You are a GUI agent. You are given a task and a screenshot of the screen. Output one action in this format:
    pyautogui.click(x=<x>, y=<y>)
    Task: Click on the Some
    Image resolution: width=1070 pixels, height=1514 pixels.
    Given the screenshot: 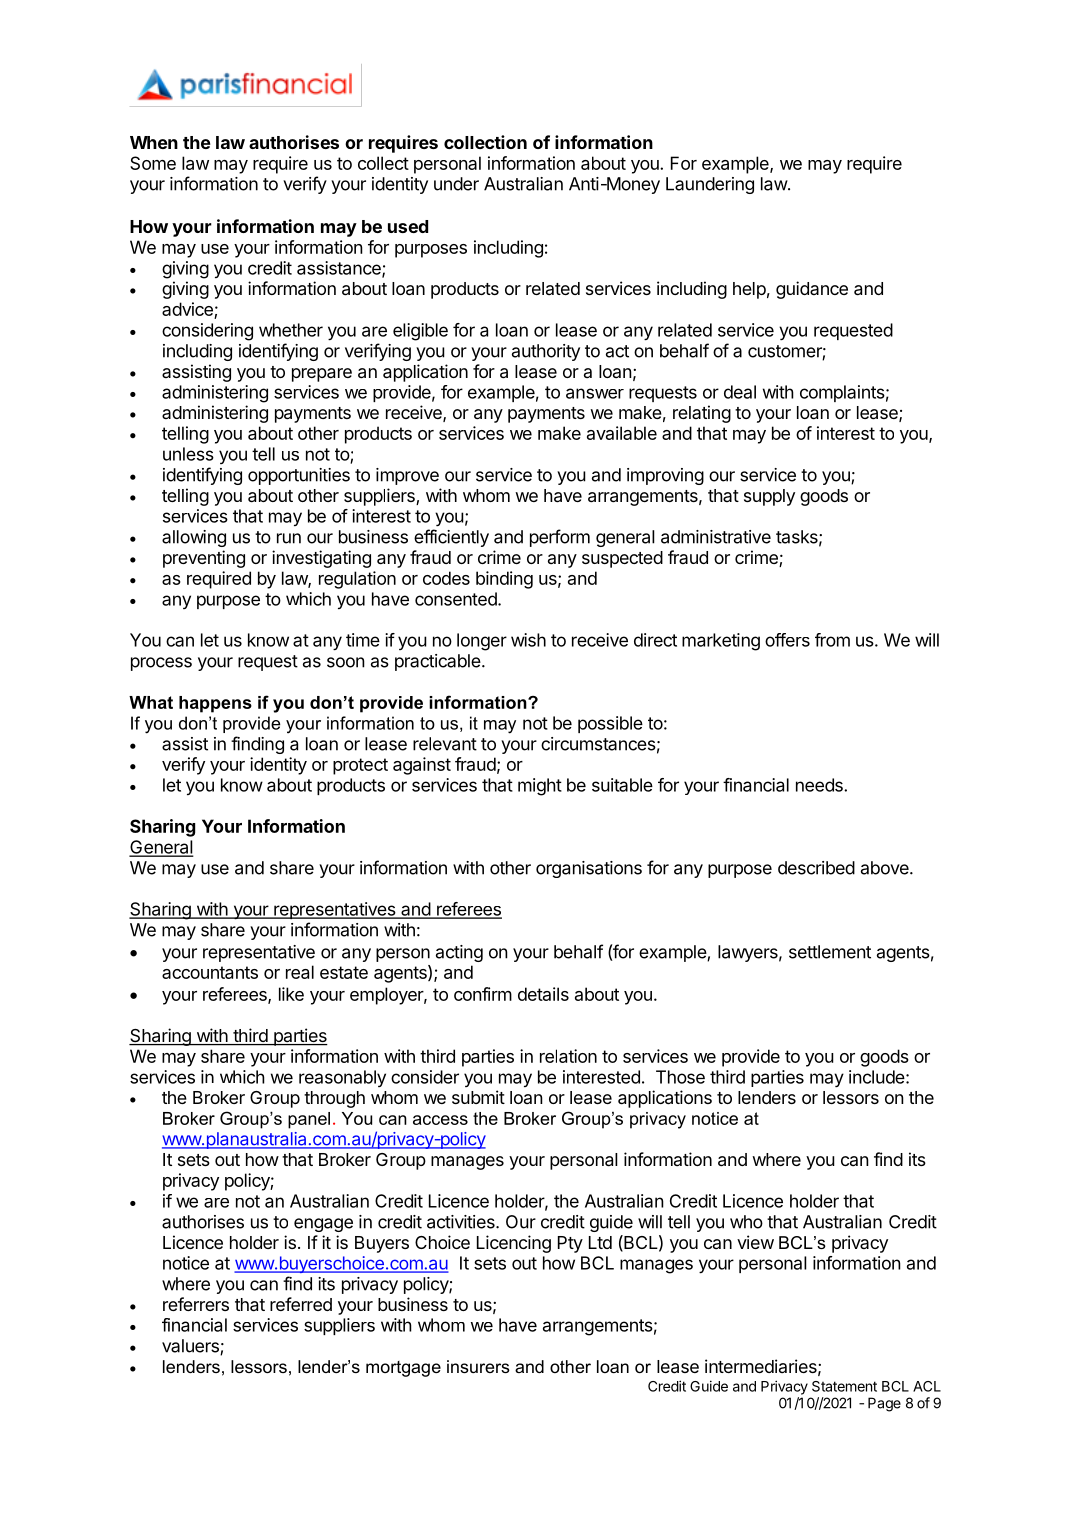 What is the action you would take?
    pyautogui.click(x=153, y=163)
